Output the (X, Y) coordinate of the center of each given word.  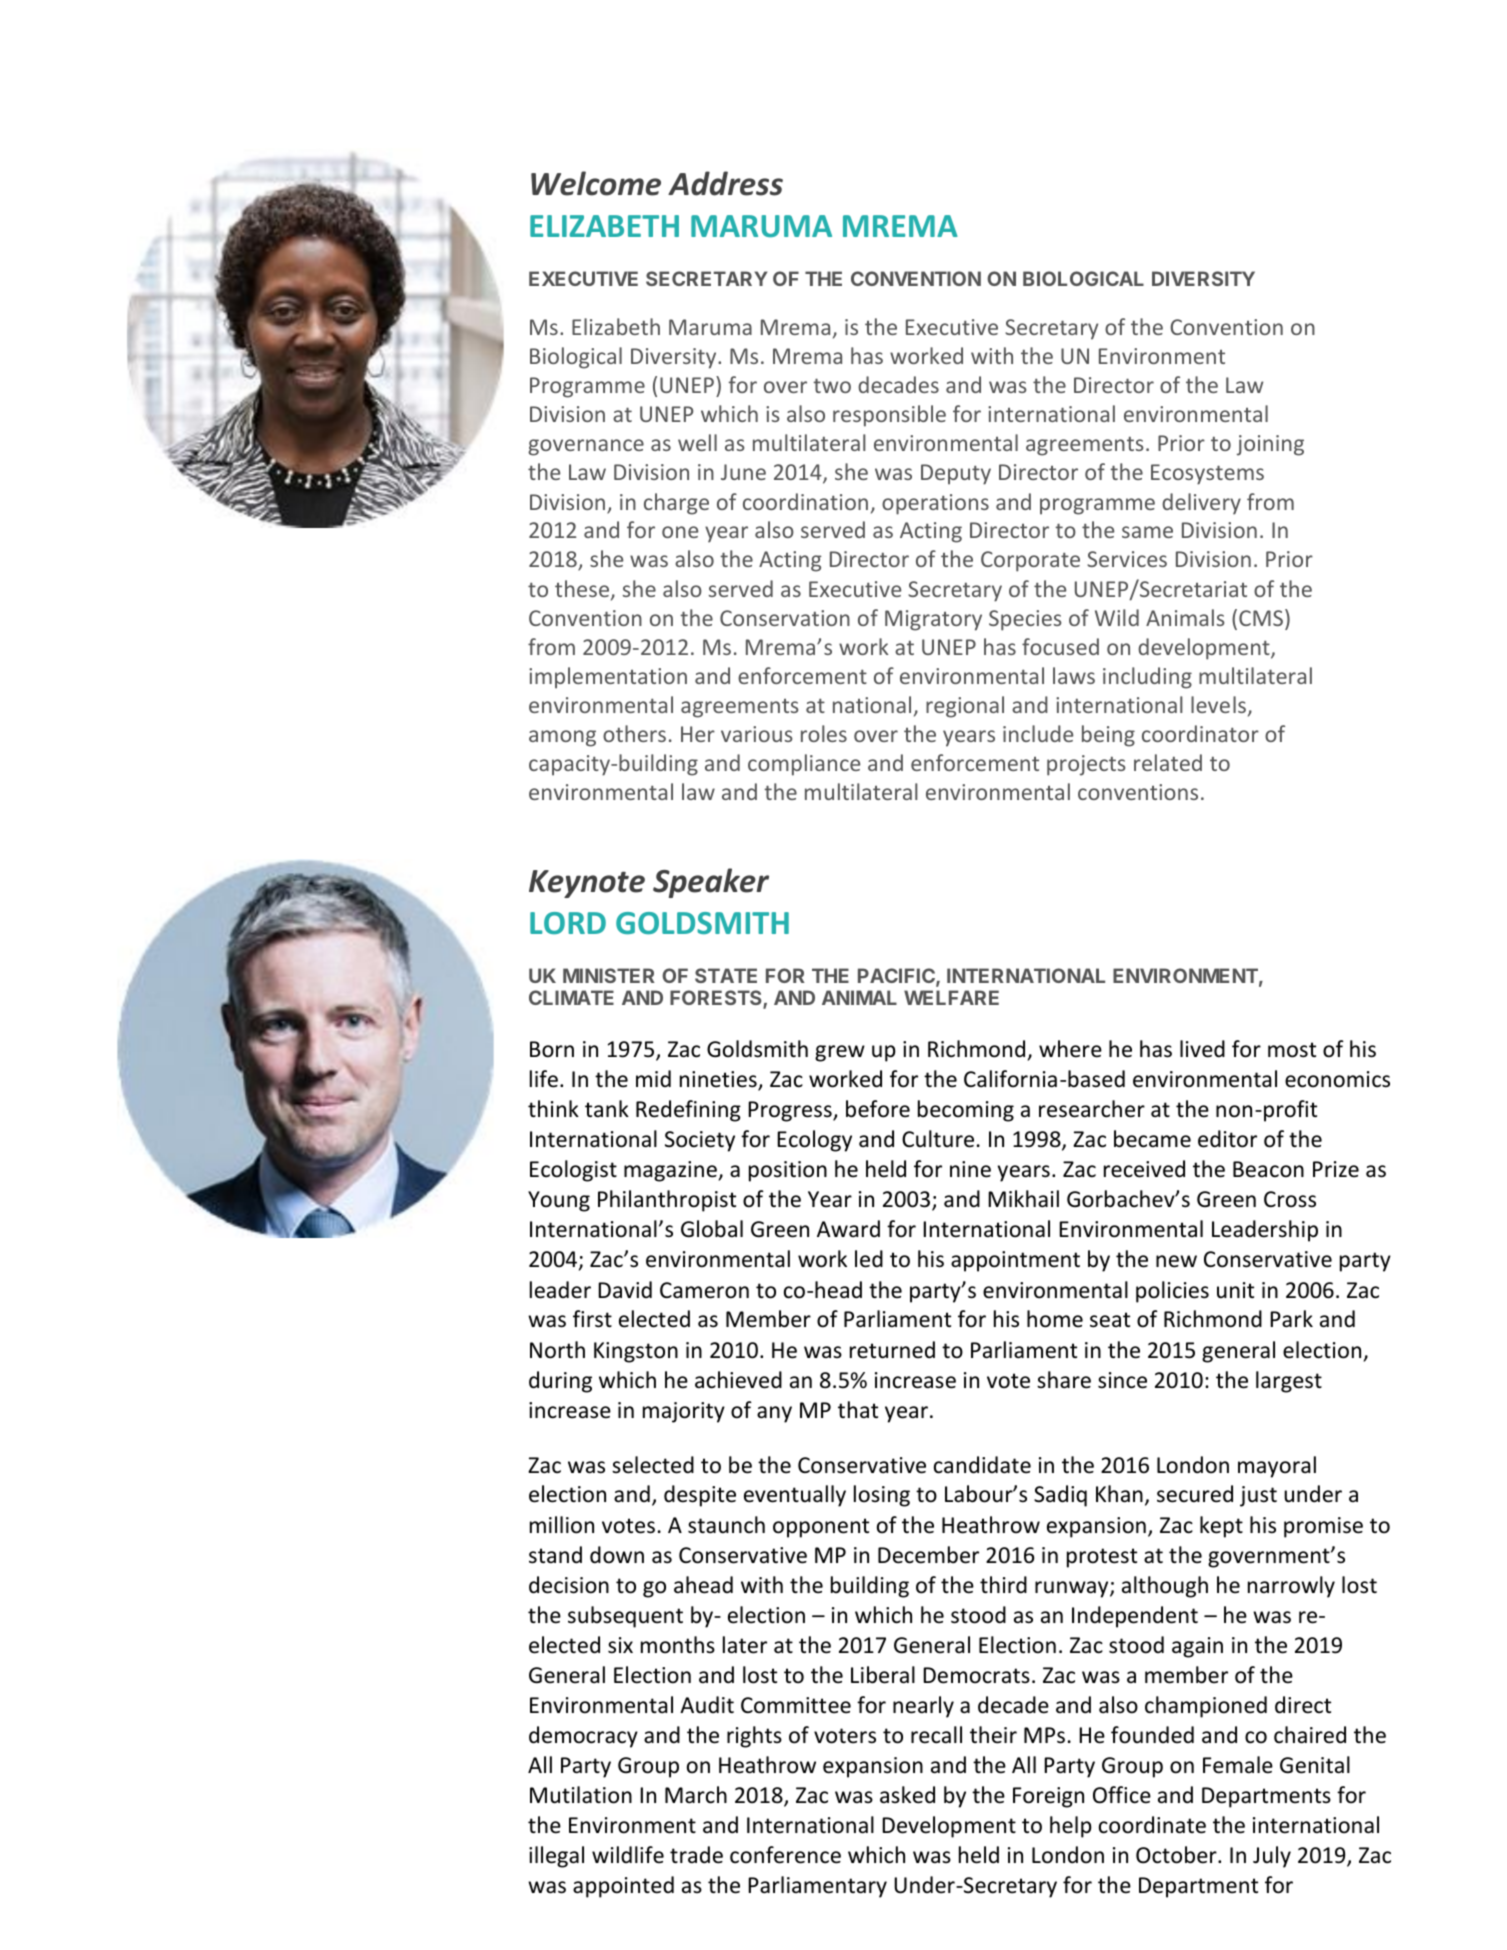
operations (935, 504)
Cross (1290, 1199)
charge (676, 504)
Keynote (587, 884)
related (1168, 762)
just (1258, 1496)
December (928, 1555)
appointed (623, 1887)
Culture (938, 1139)
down (617, 1555)
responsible (889, 416)
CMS (1261, 618)
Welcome (596, 183)
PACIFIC (897, 977)
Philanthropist (667, 1201)
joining (1270, 445)
